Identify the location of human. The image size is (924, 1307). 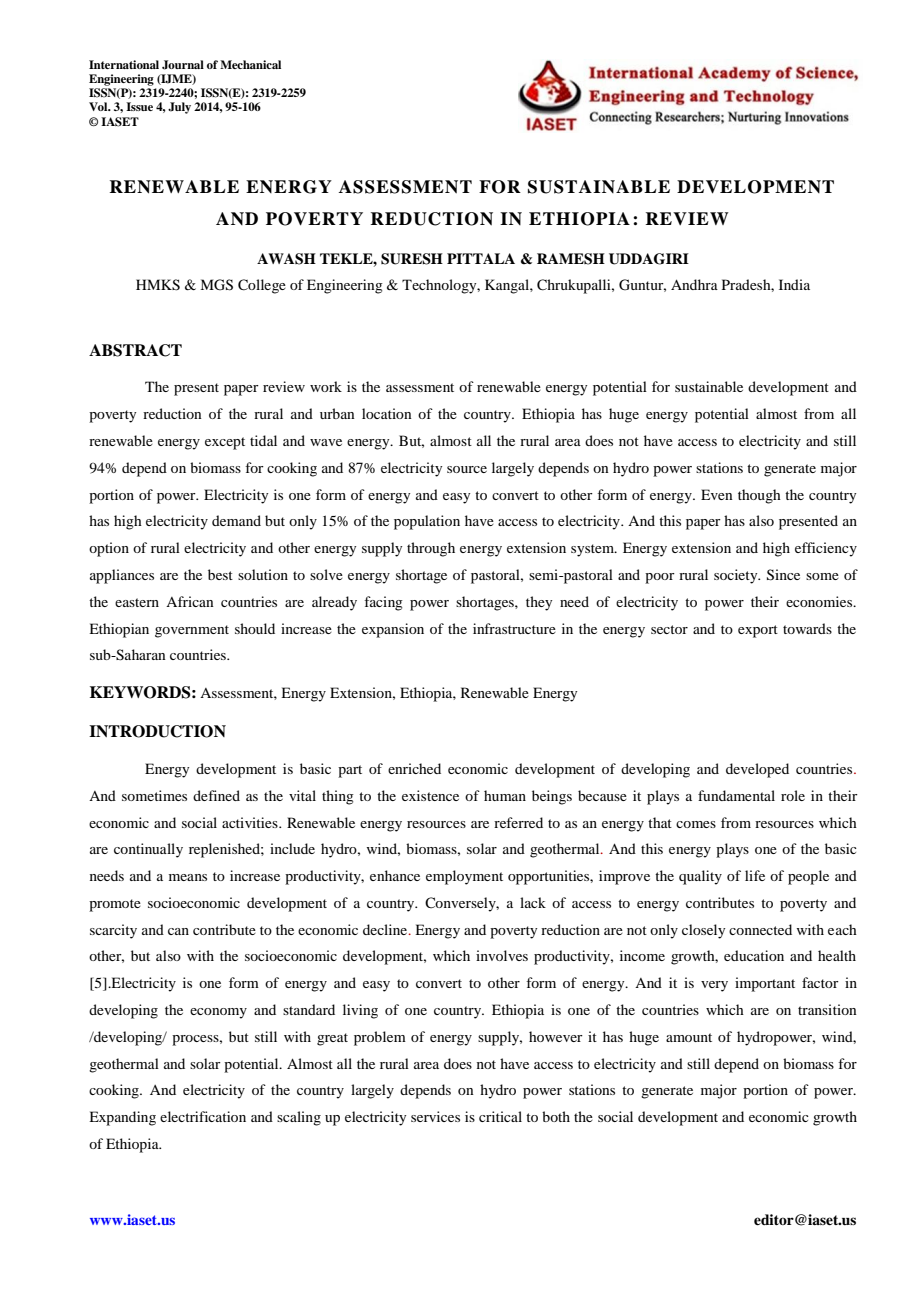
(505, 795).
